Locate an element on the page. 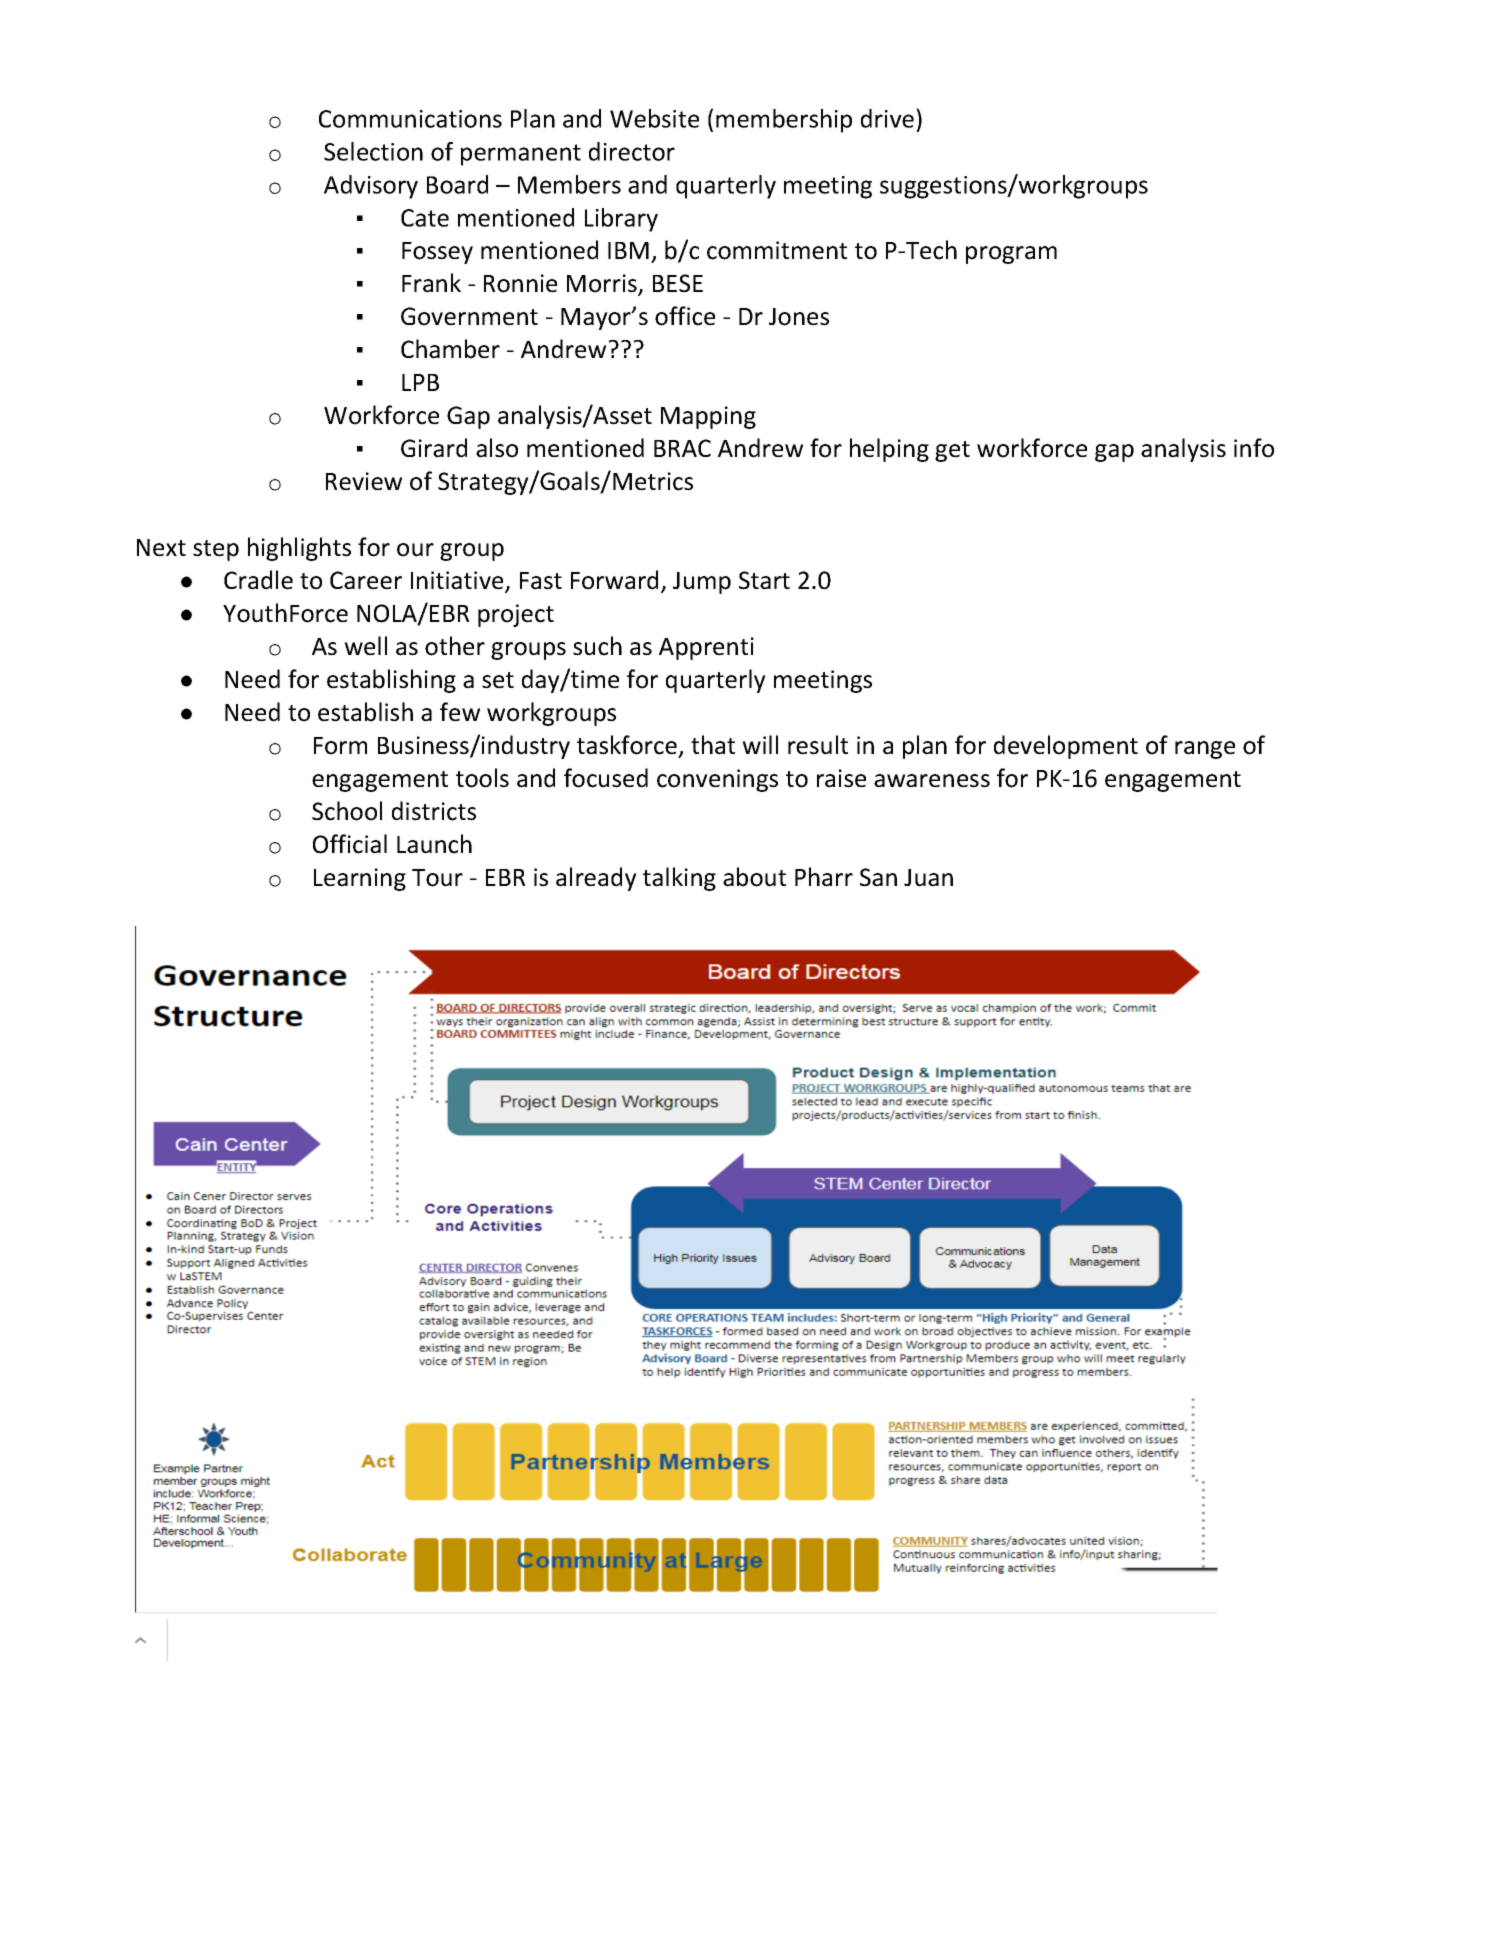  Selection is located at coordinates (373, 151).
